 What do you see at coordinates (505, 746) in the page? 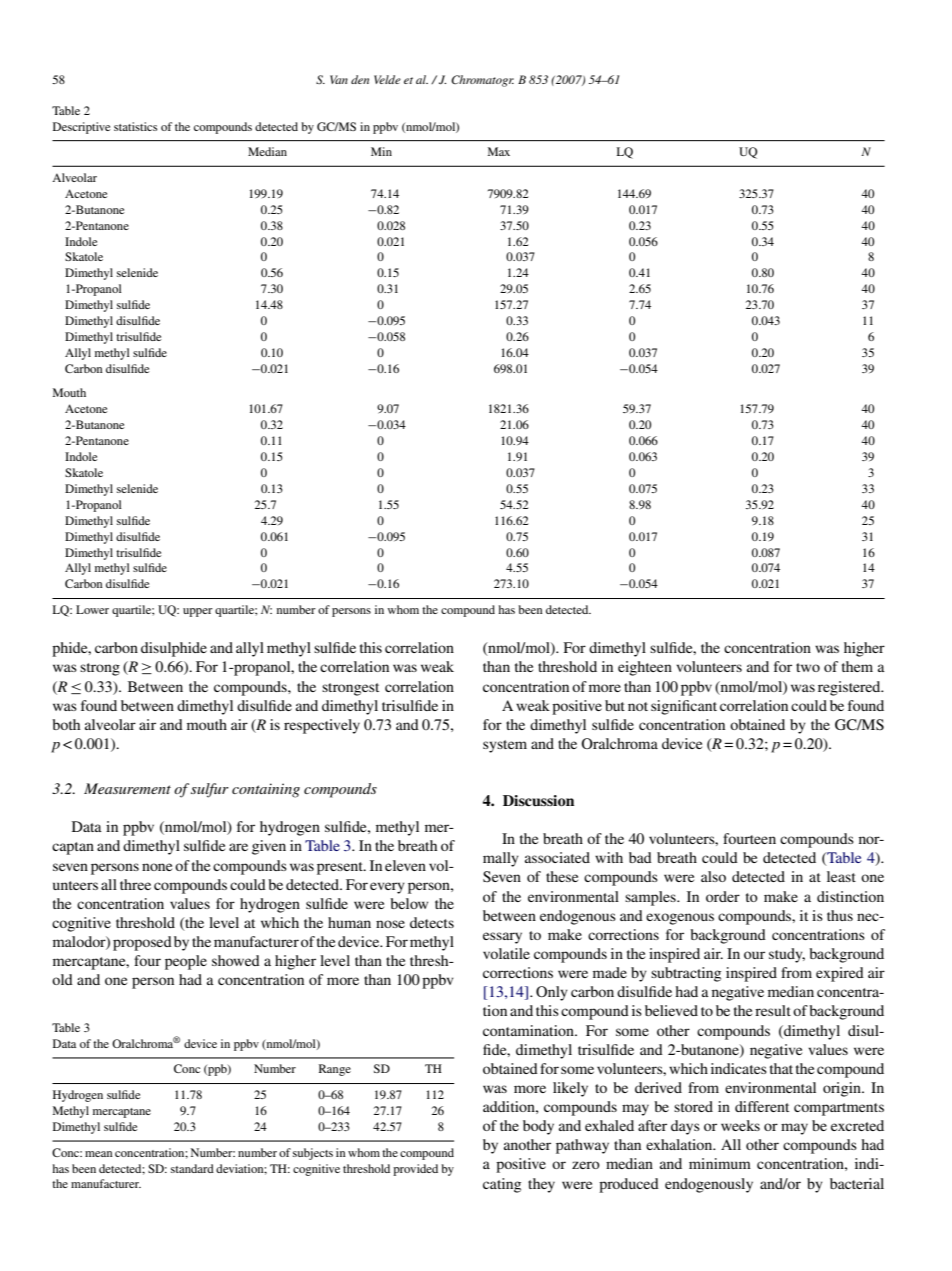
I see `system` at bounding box center [505, 746].
